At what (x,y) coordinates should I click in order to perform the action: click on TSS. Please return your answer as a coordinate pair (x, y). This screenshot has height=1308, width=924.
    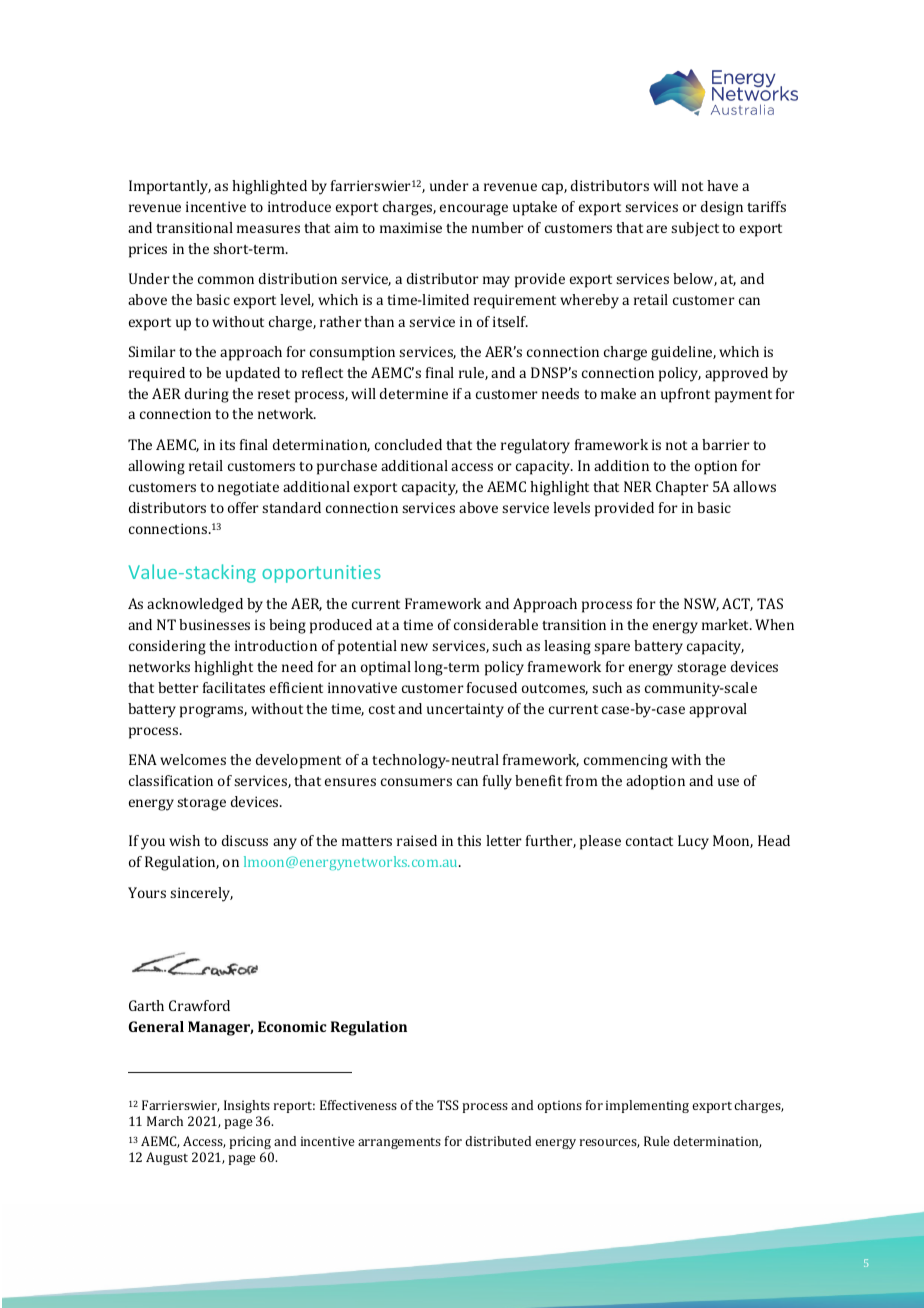
    Looking at the image, I should click on (448, 1105).
